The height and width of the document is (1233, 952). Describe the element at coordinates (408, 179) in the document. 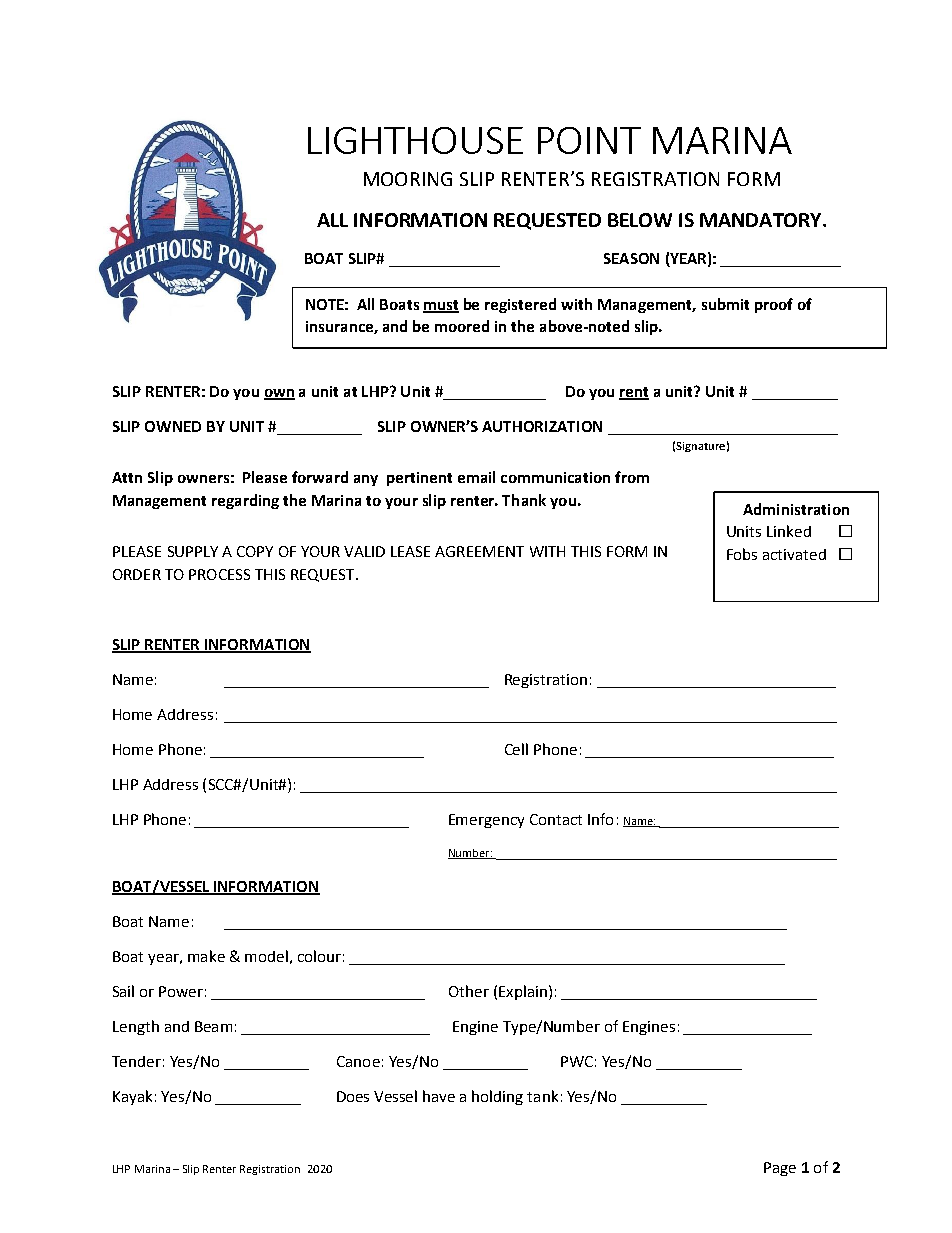

I see `MOORING` at that location.
